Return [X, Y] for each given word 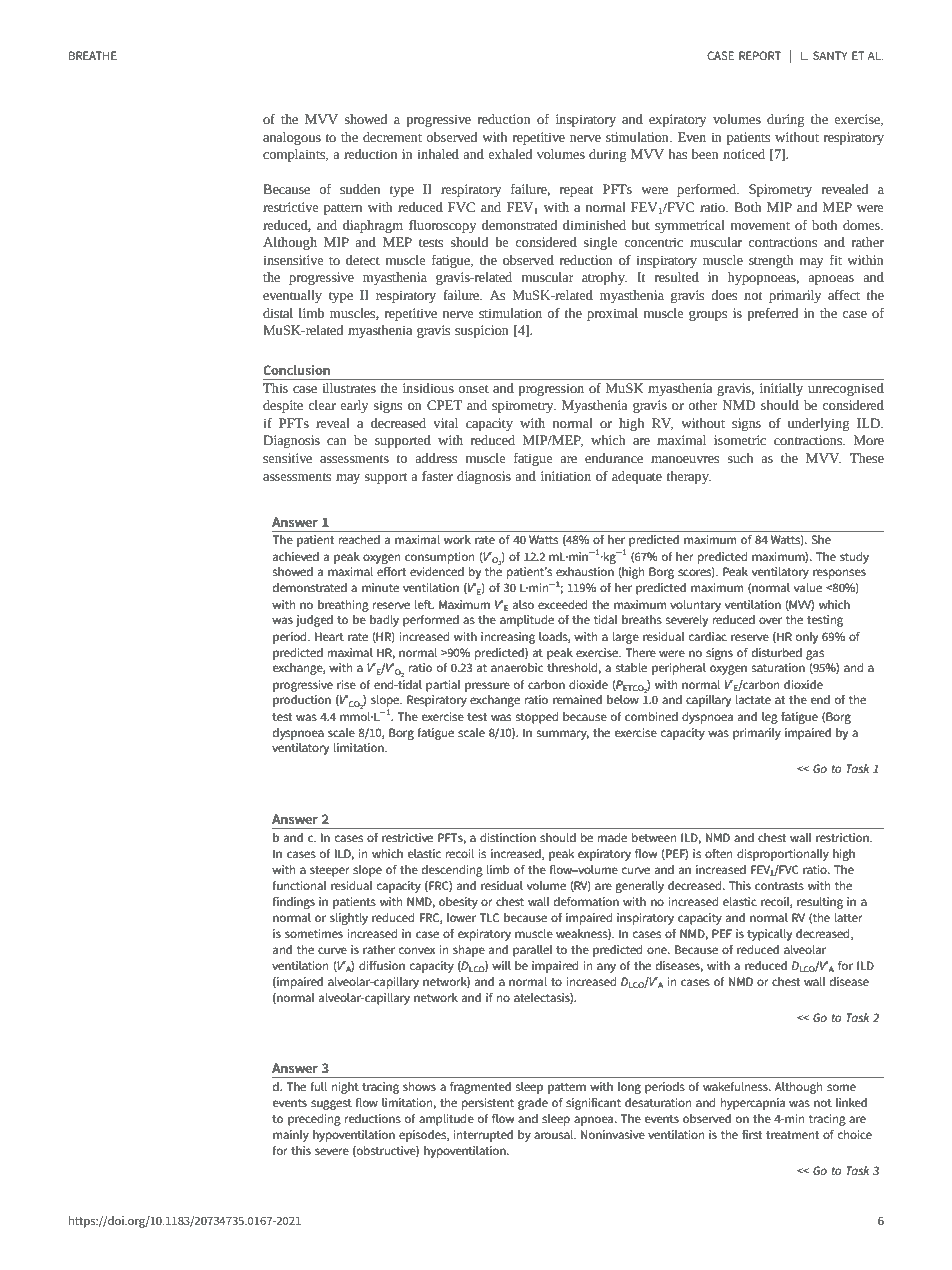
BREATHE [93, 55]
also [523, 604]
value [808, 587]
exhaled [510, 154]
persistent [488, 1104]
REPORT [760, 55]
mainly [291, 1136]
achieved [296, 556]
